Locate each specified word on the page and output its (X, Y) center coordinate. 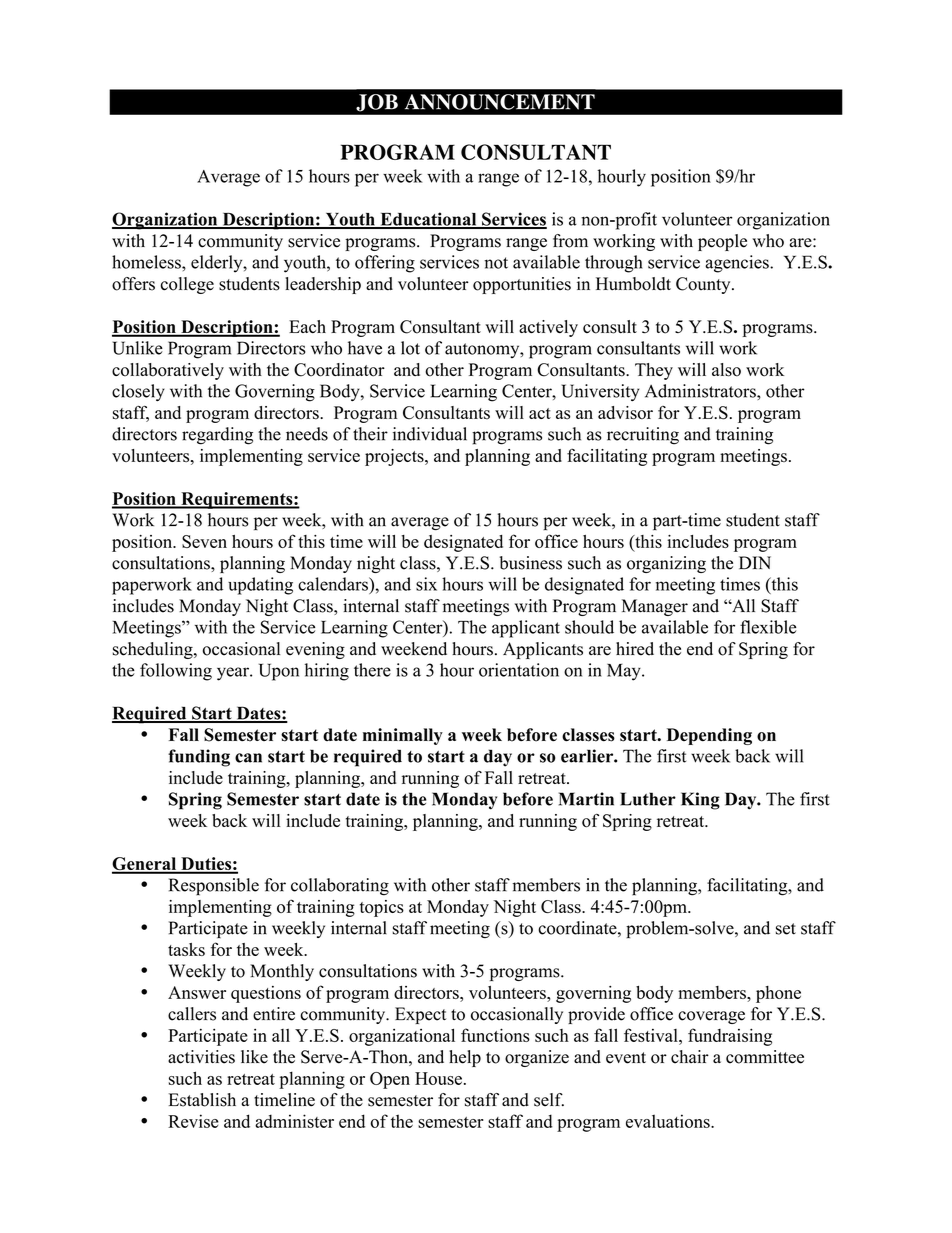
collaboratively (168, 371)
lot (410, 348)
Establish (202, 1100)
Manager (655, 607)
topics (382, 908)
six (426, 584)
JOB (377, 102)
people (722, 242)
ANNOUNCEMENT (500, 102)
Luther (648, 799)
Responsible (214, 887)
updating (260, 586)
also (726, 370)
